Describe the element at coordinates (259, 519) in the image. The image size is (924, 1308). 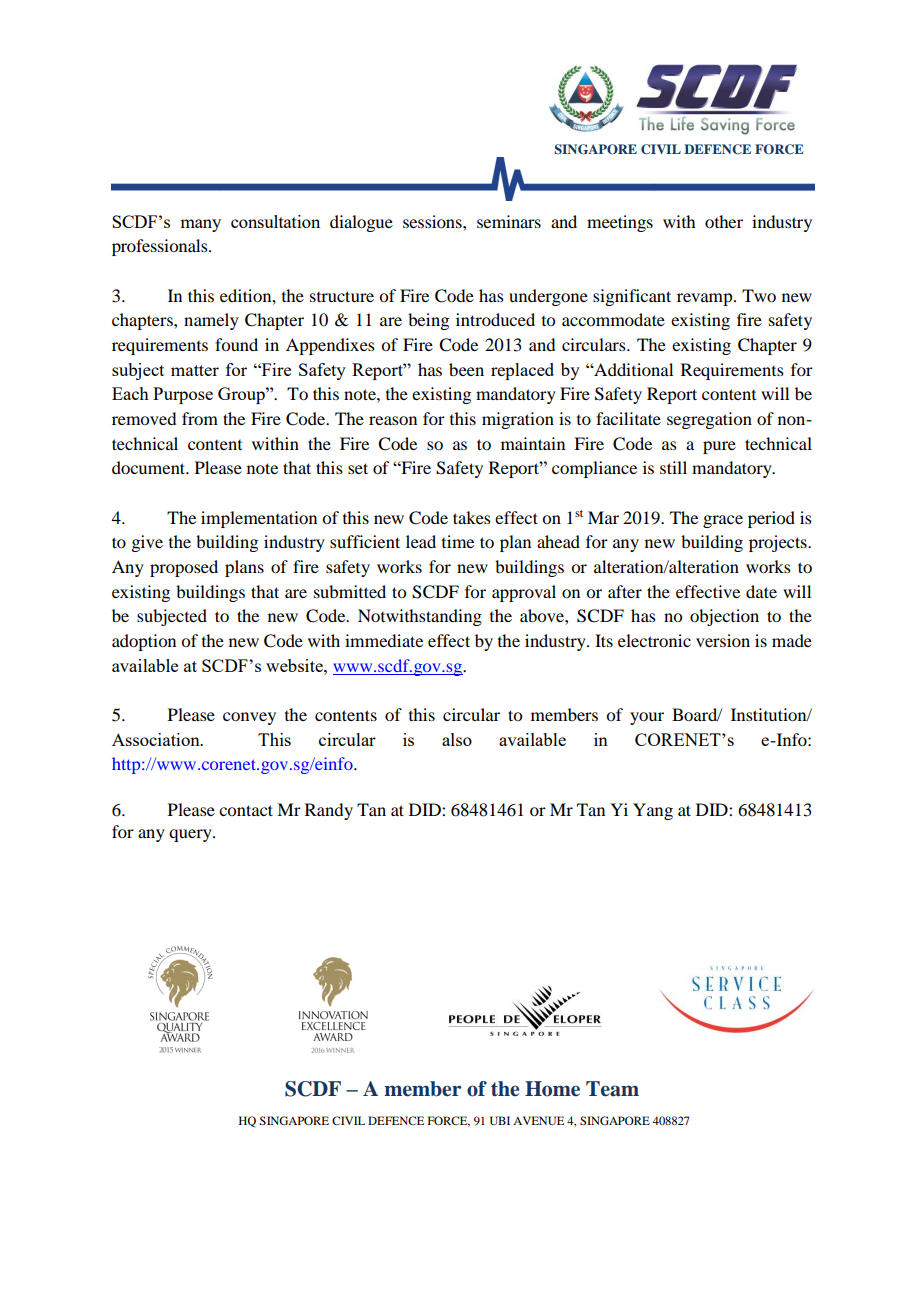
I see `implementation` at that location.
